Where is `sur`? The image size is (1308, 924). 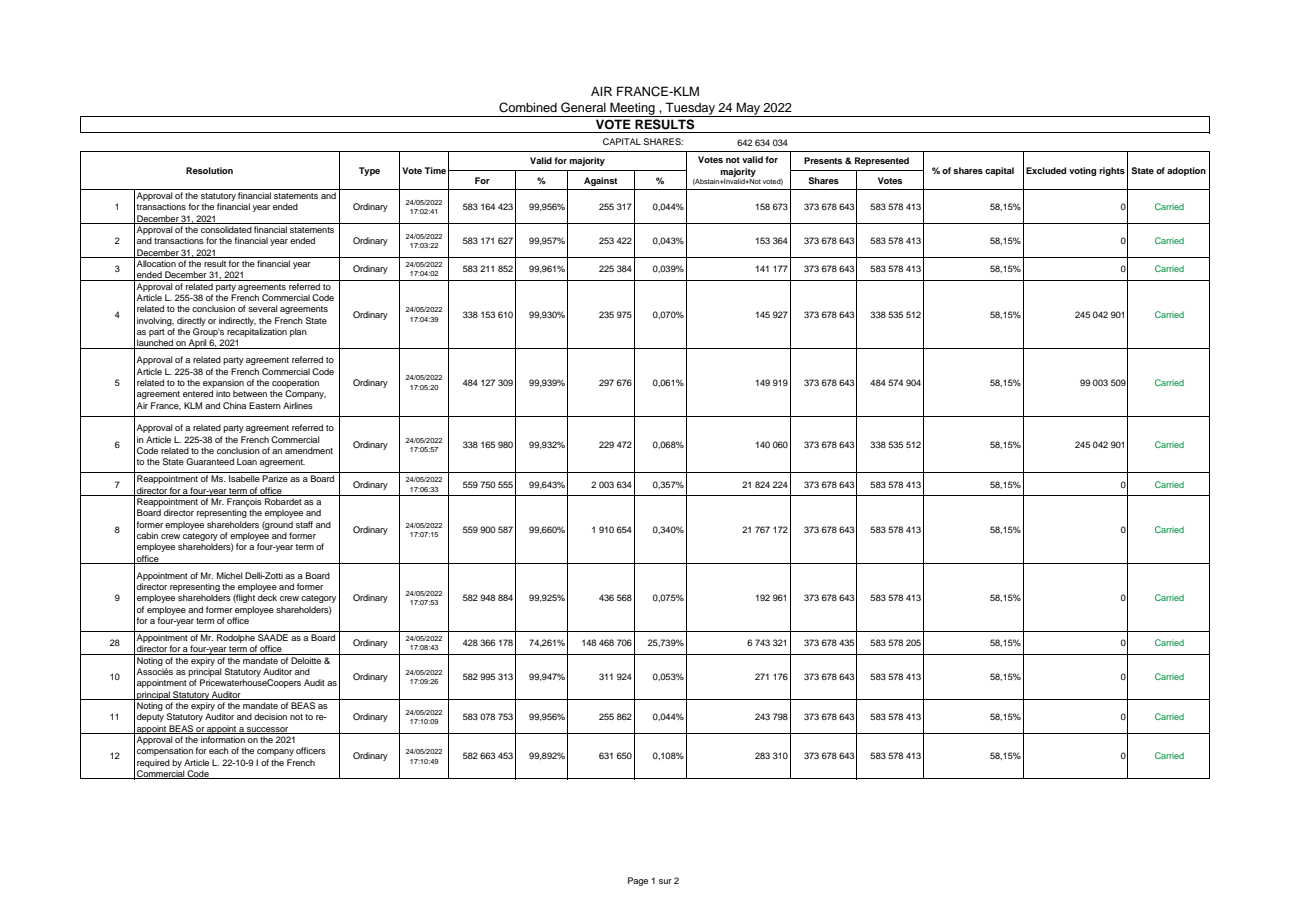
sur is located at coordinates (665, 881).
